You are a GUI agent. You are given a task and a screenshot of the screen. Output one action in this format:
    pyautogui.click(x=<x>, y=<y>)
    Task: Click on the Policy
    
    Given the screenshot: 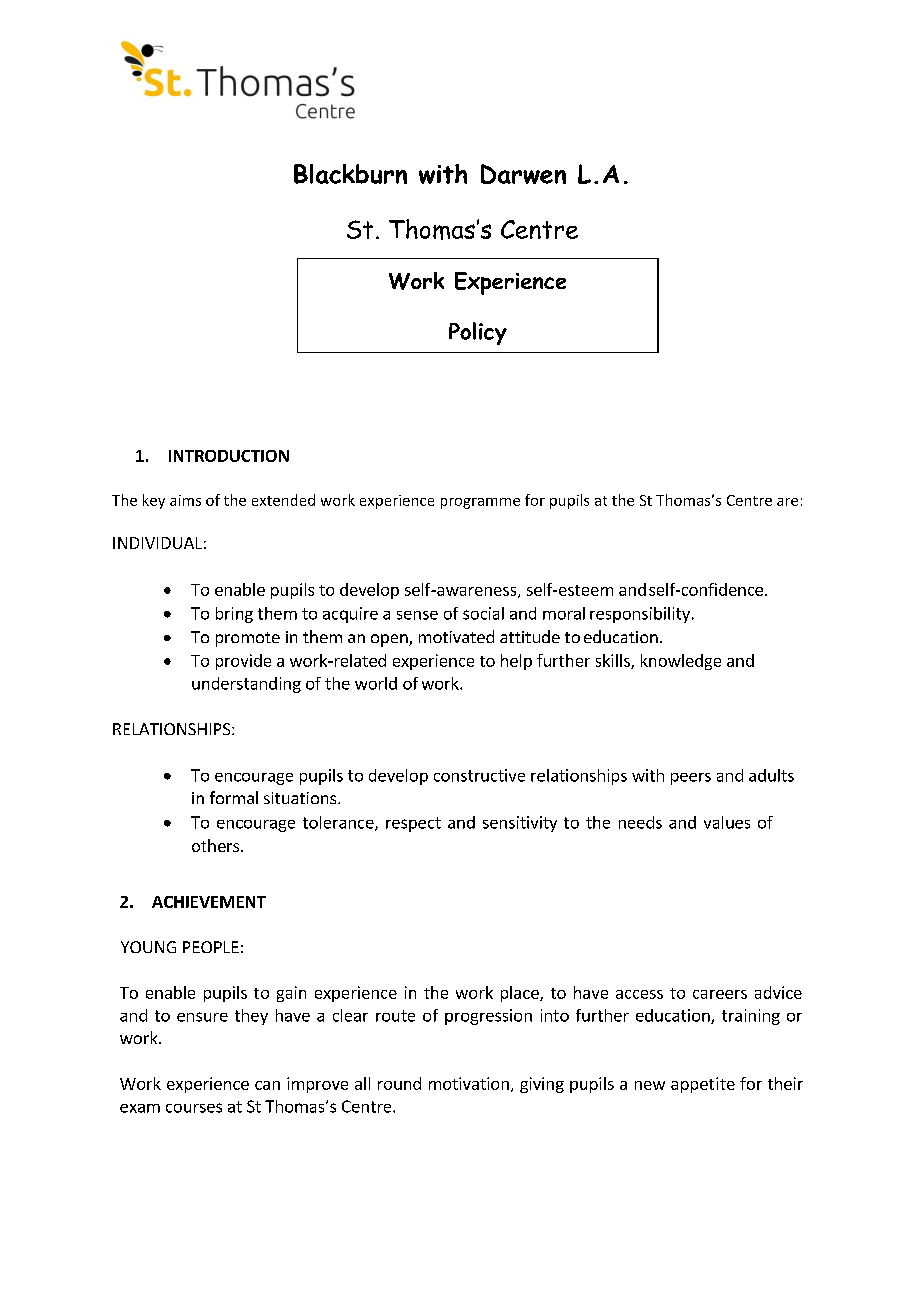 What is the action you would take?
    pyautogui.click(x=478, y=333)
